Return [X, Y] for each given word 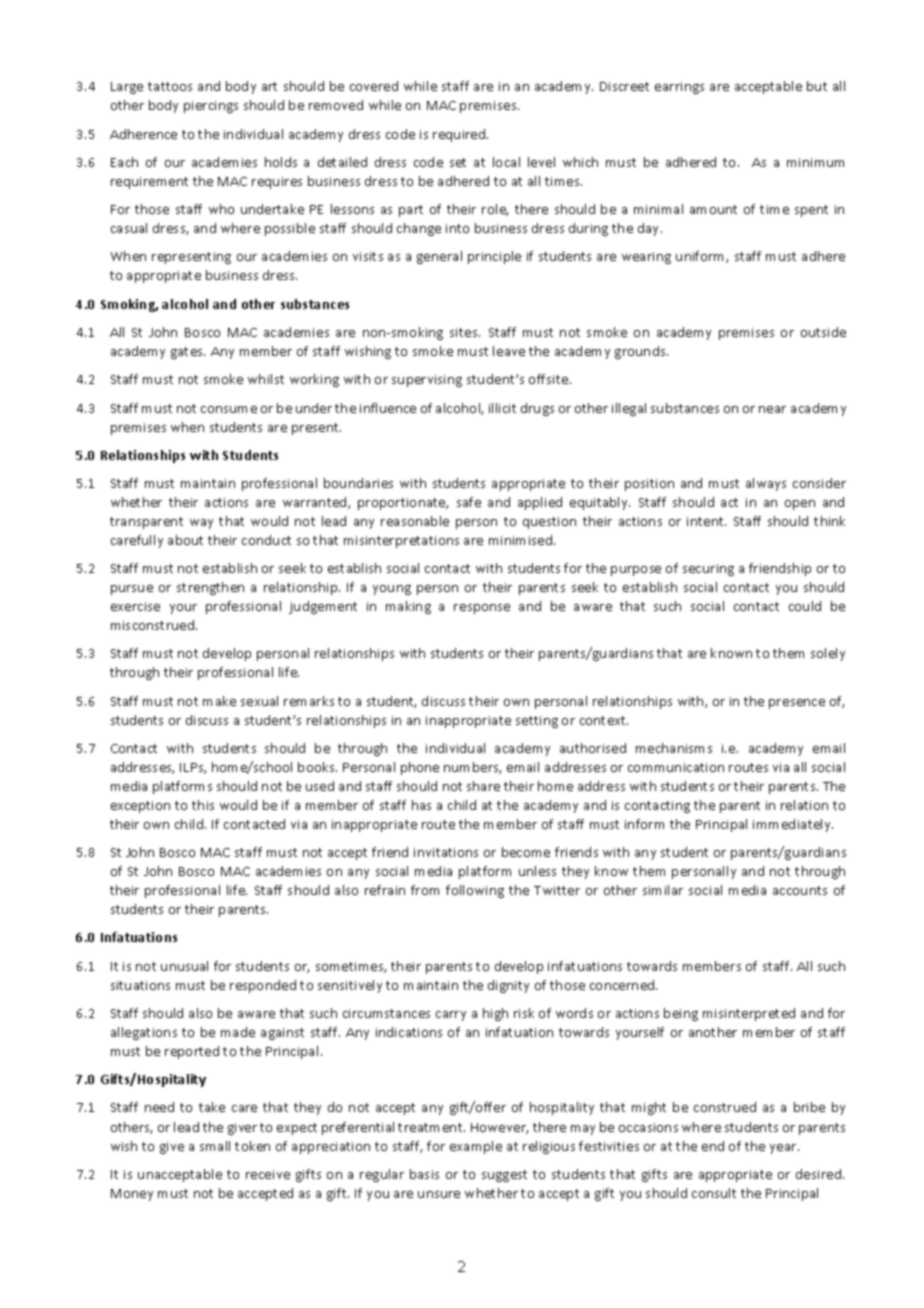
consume [229, 409]
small [215, 1146]
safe [469, 502]
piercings [211, 107]
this [203, 805]
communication [676, 767]
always [766, 484]
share [483, 786]
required [460, 135]
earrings [679, 88]
